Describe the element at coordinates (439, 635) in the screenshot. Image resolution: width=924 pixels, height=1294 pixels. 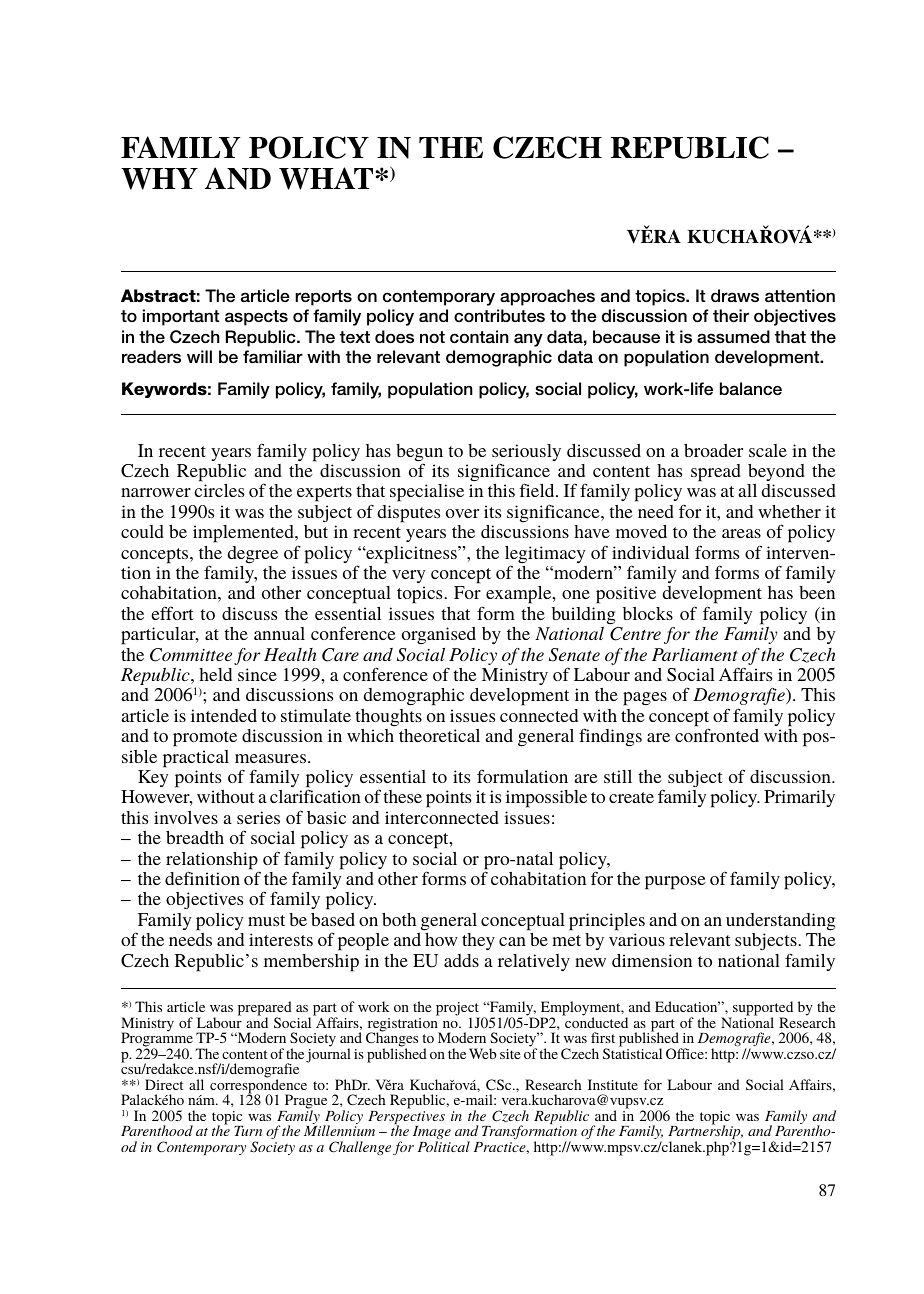
I see `organised` at that location.
